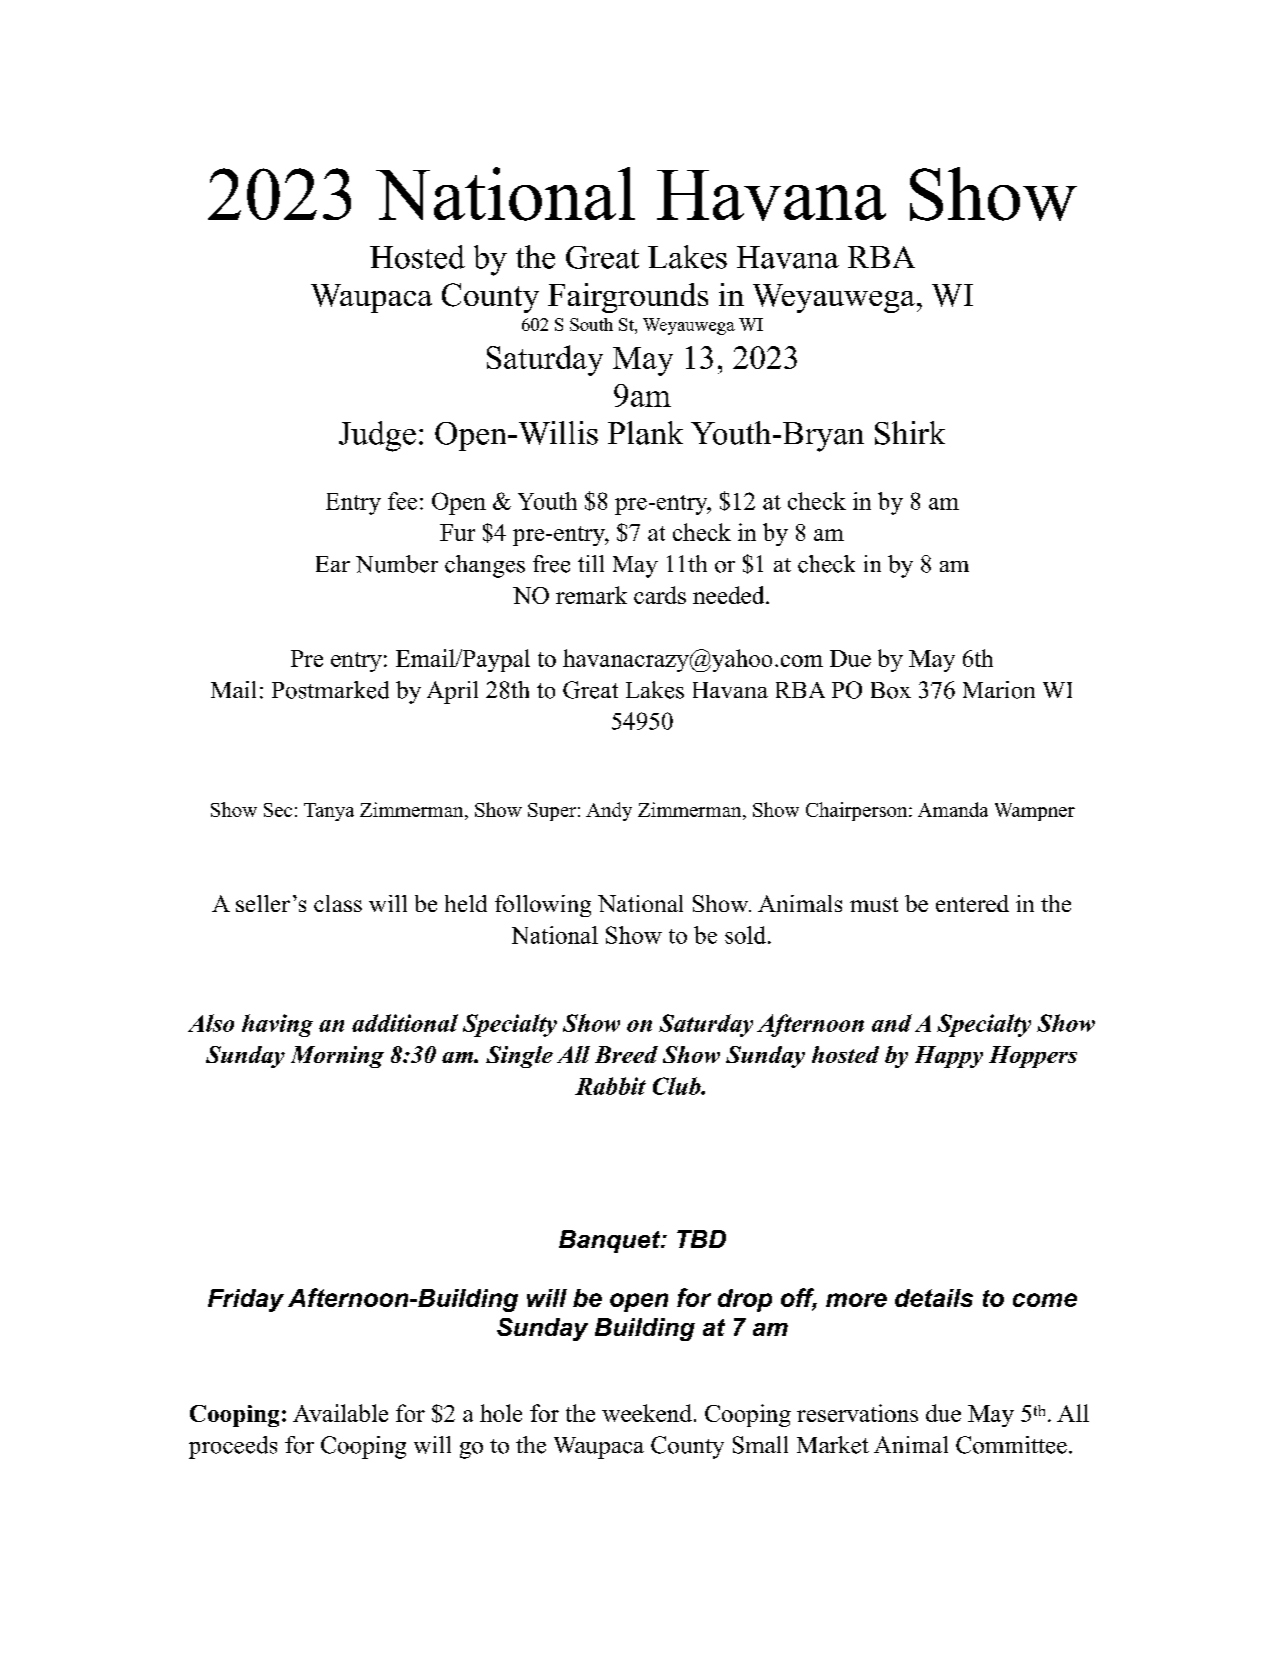 Image resolution: width=1284 pixels, height=1661 pixels. Describe the element at coordinates (591, 324) in the image. I see `South` at that location.
